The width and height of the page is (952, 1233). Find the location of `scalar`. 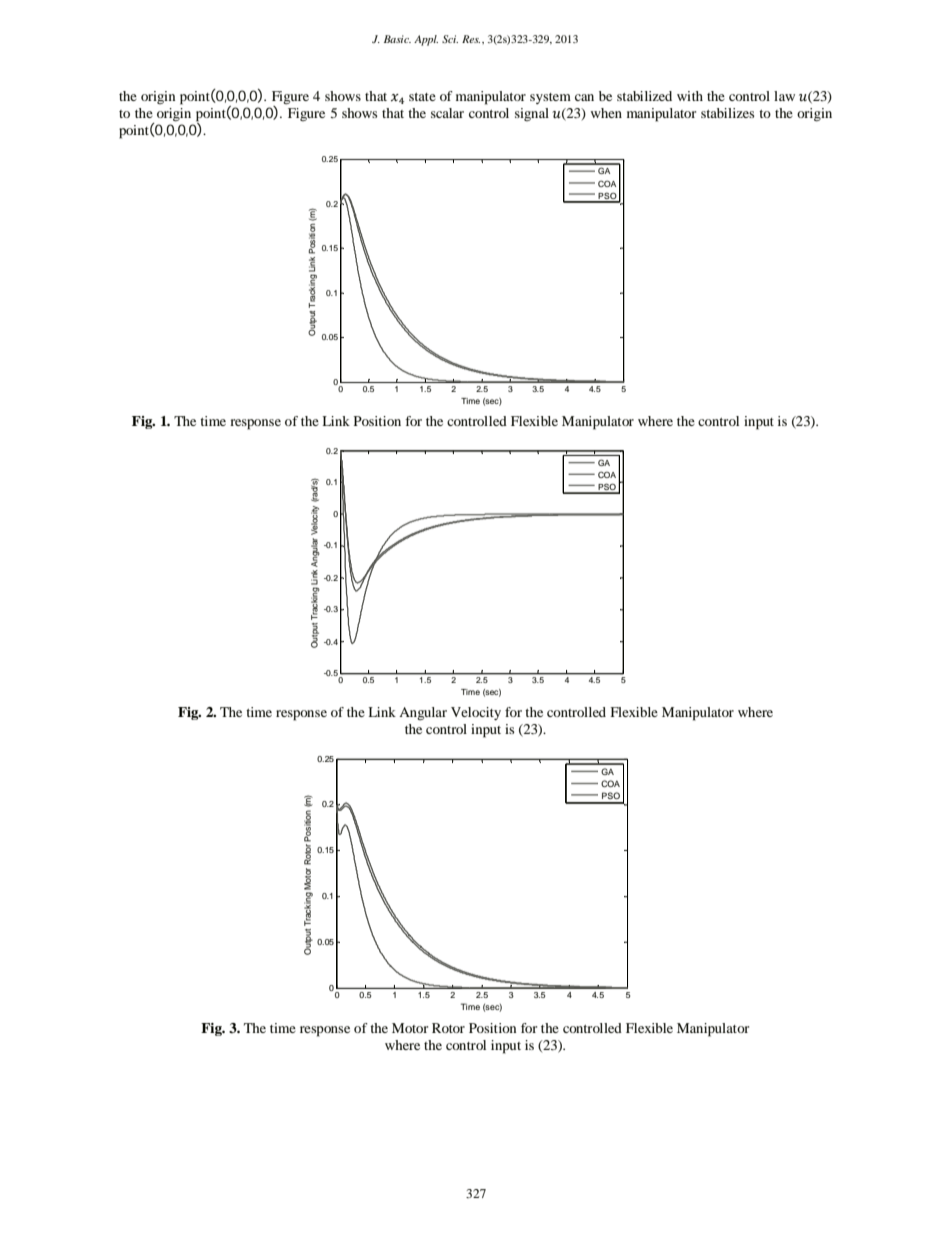

scalar is located at coordinates (447, 113).
